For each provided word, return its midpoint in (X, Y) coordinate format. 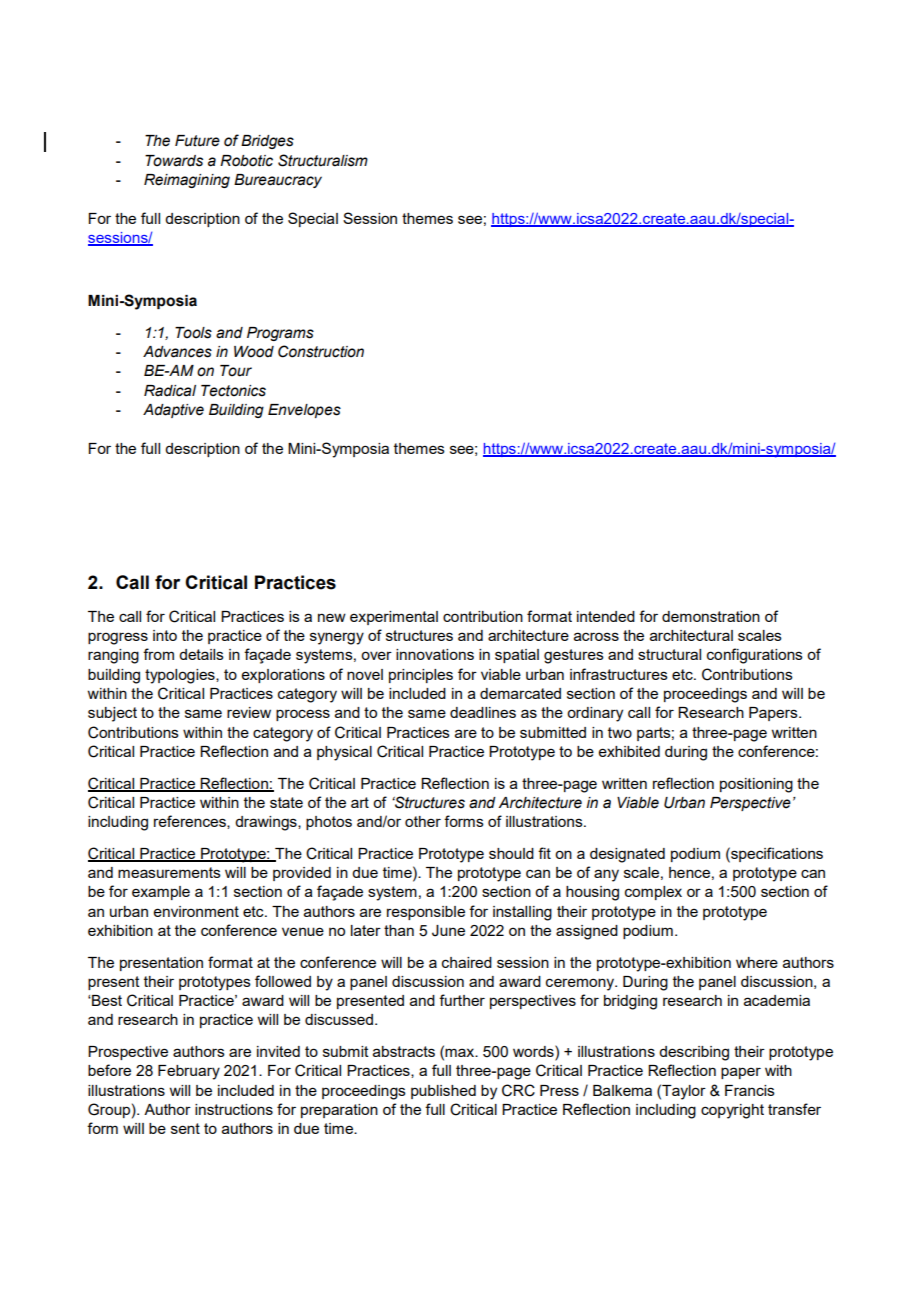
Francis (750, 1090)
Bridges (267, 142)
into (165, 635)
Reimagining (187, 181)
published (443, 1092)
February (189, 1072)
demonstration (711, 616)
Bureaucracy (278, 181)
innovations (435, 654)
